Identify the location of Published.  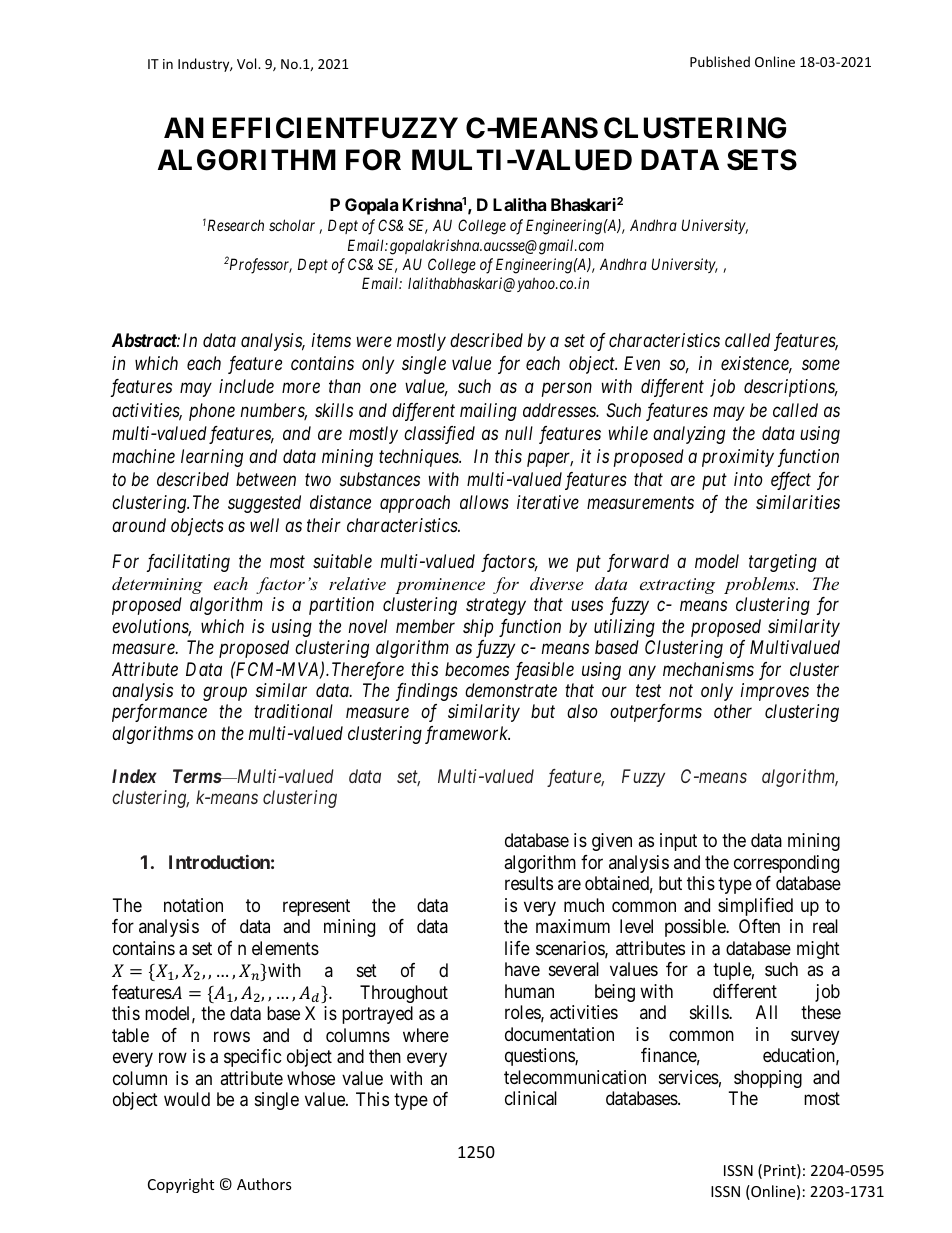
(720, 61).
